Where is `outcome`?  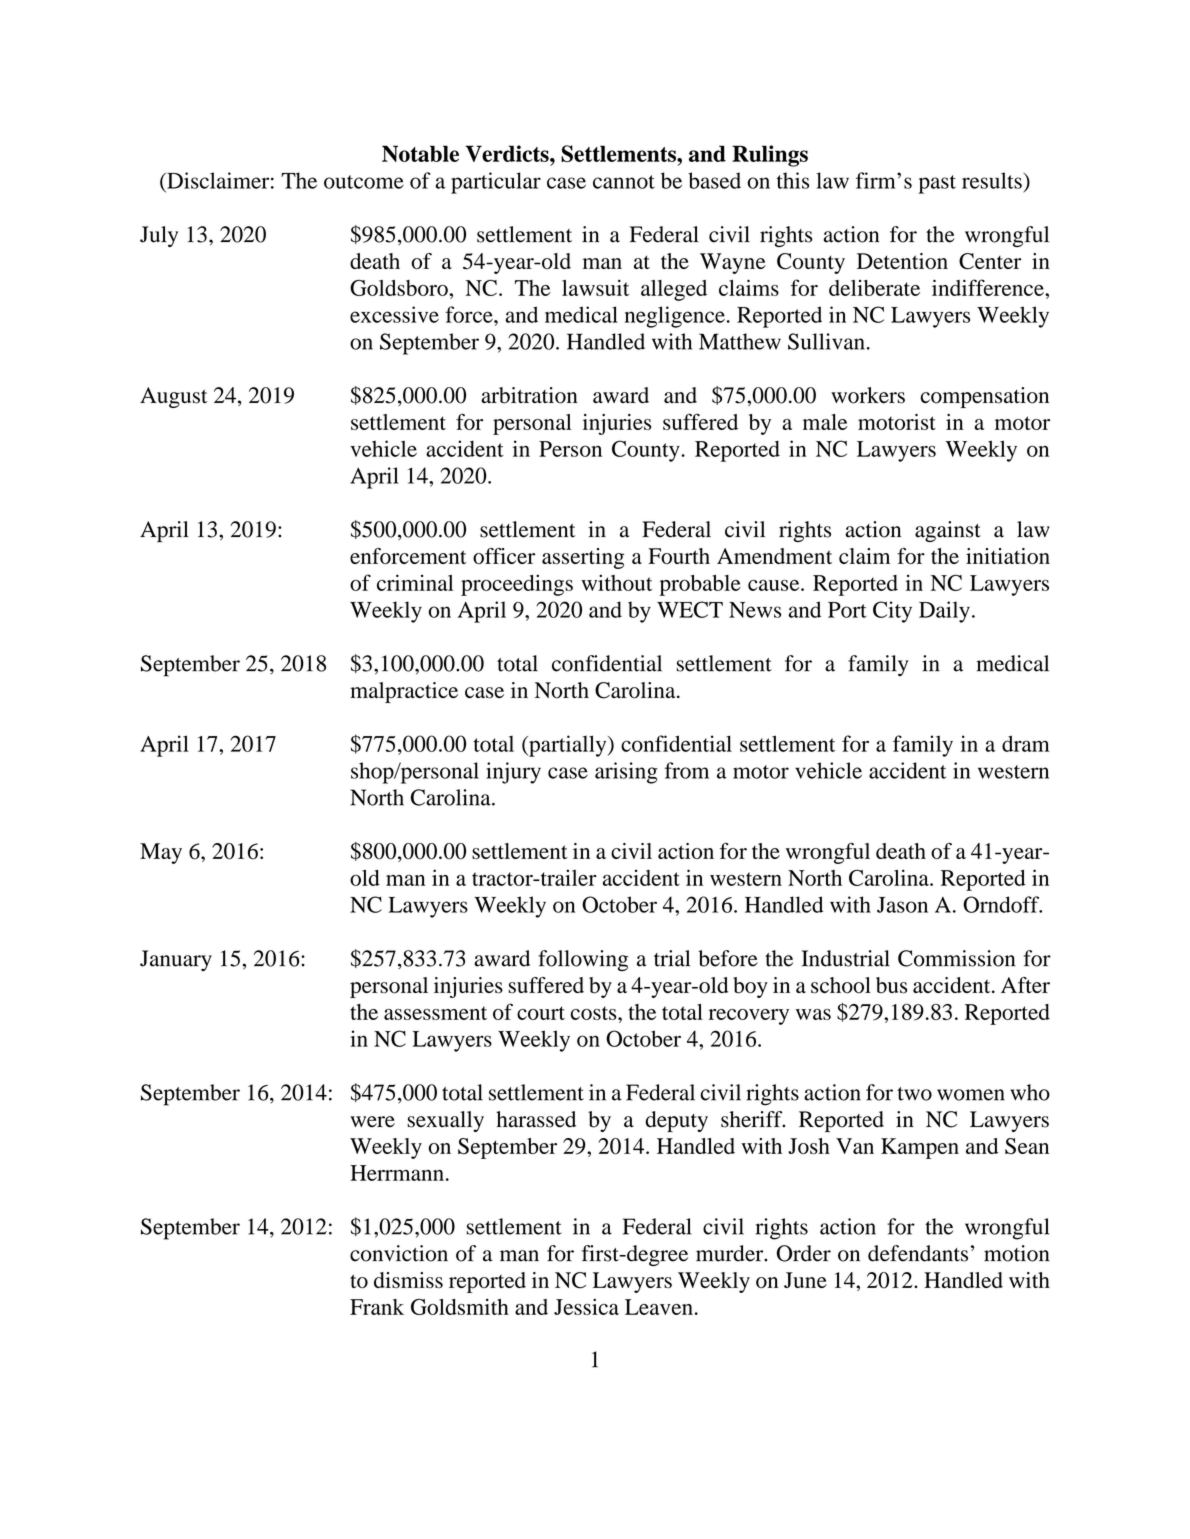 outcome is located at coordinates (364, 182).
